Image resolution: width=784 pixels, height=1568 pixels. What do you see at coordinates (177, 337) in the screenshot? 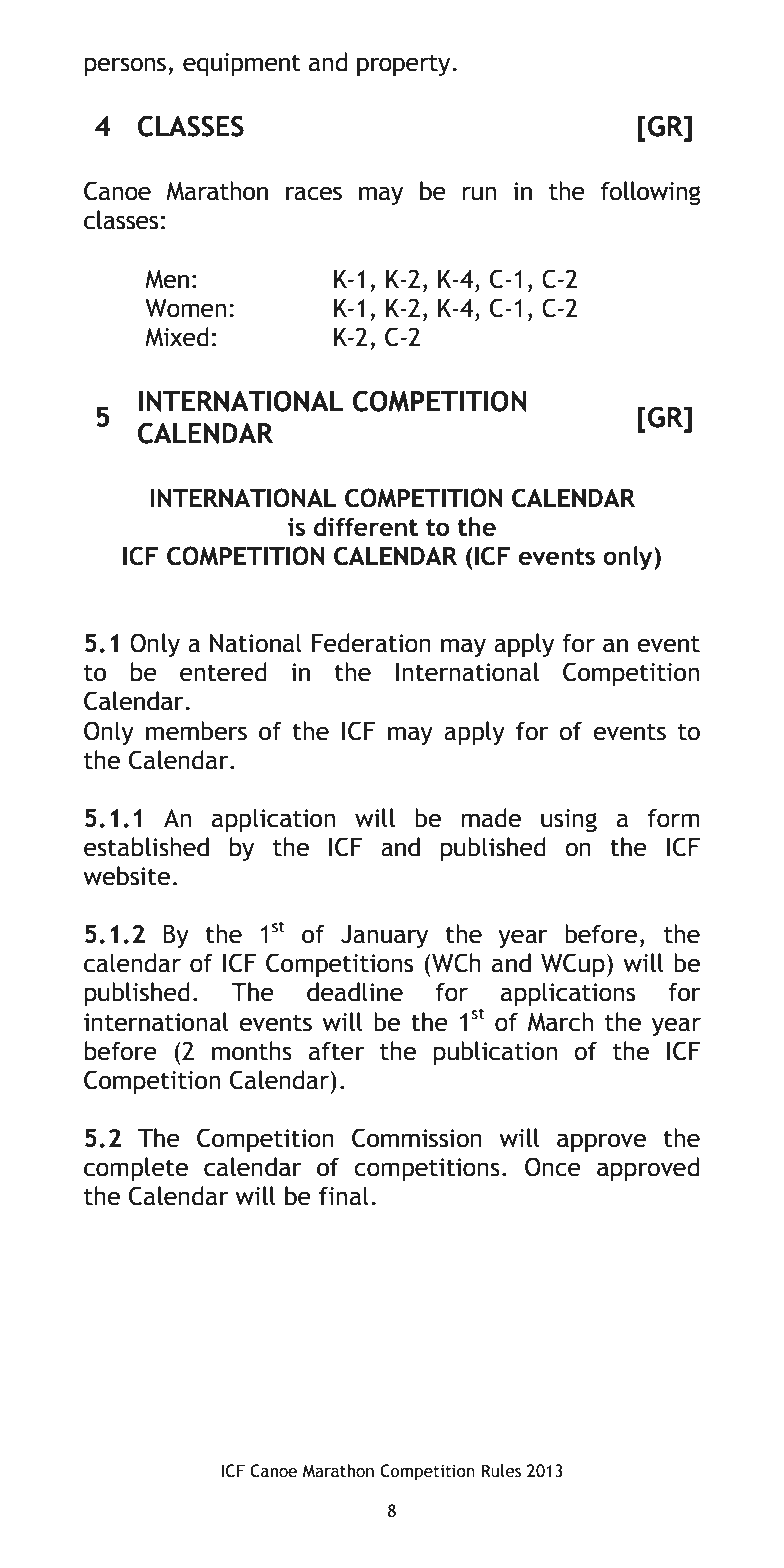
I see `Mixed` at bounding box center [177, 337].
